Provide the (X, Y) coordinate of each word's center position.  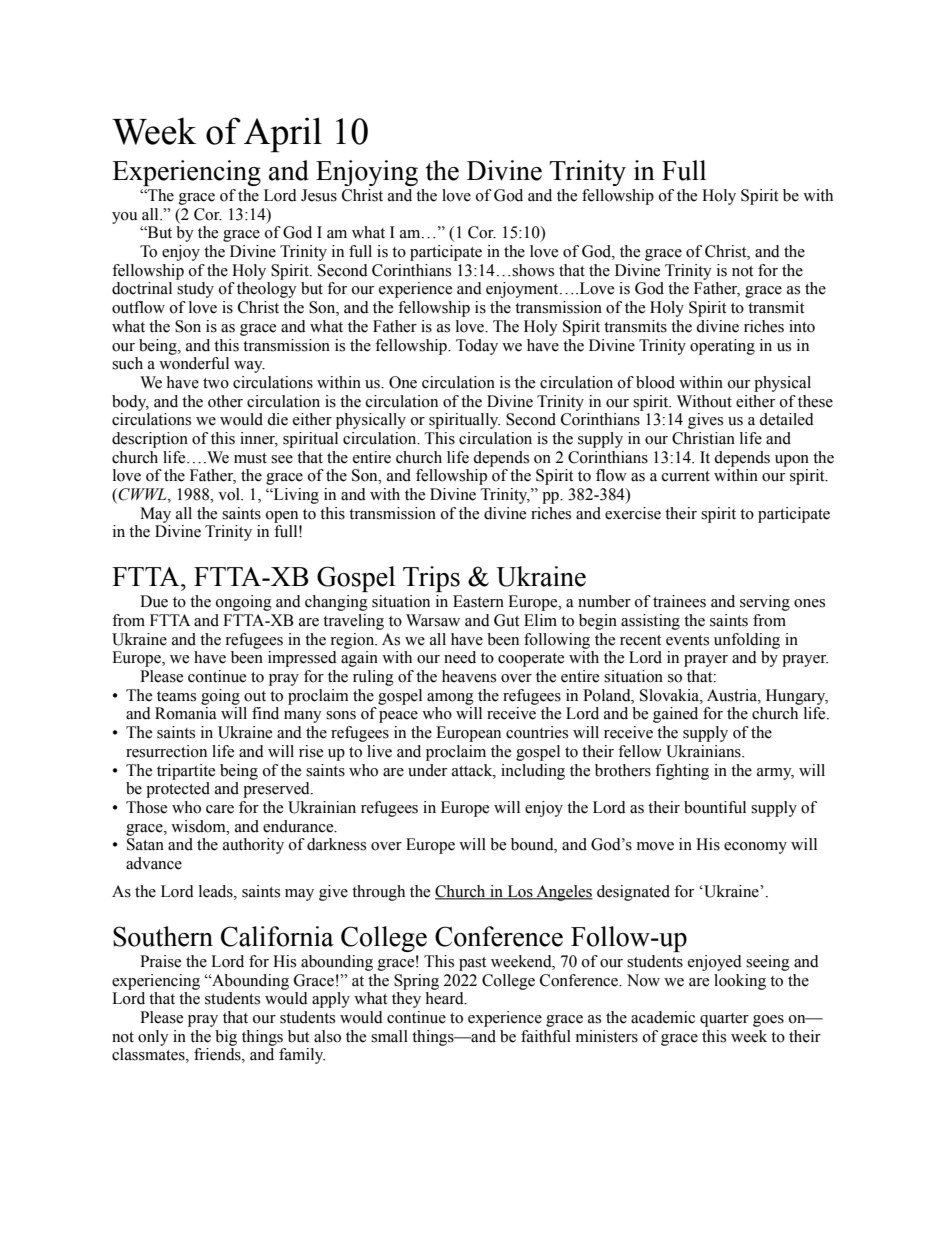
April (283, 135)
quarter (724, 1020)
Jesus (319, 195)
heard (445, 998)
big (226, 1038)
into (802, 326)
